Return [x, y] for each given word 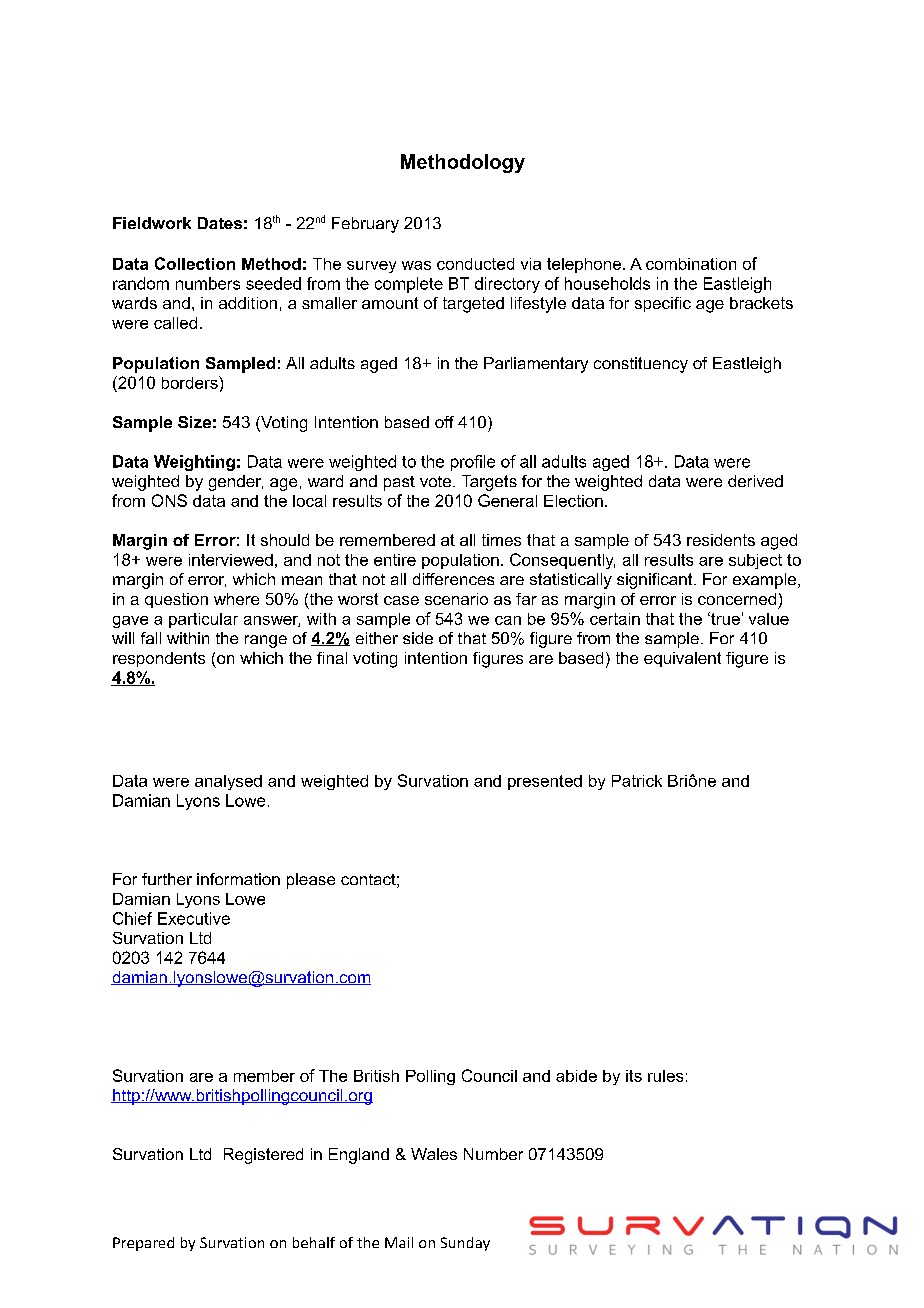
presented [545, 782]
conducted [475, 264]
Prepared [143, 1244]
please [311, 881]
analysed [228, 782]
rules [665, 1076]
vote [437, 481]
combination [691, 264]
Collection [195, 263]
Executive [194, 918]
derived [755, 481]
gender [236, 483]
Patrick [637, 781]
